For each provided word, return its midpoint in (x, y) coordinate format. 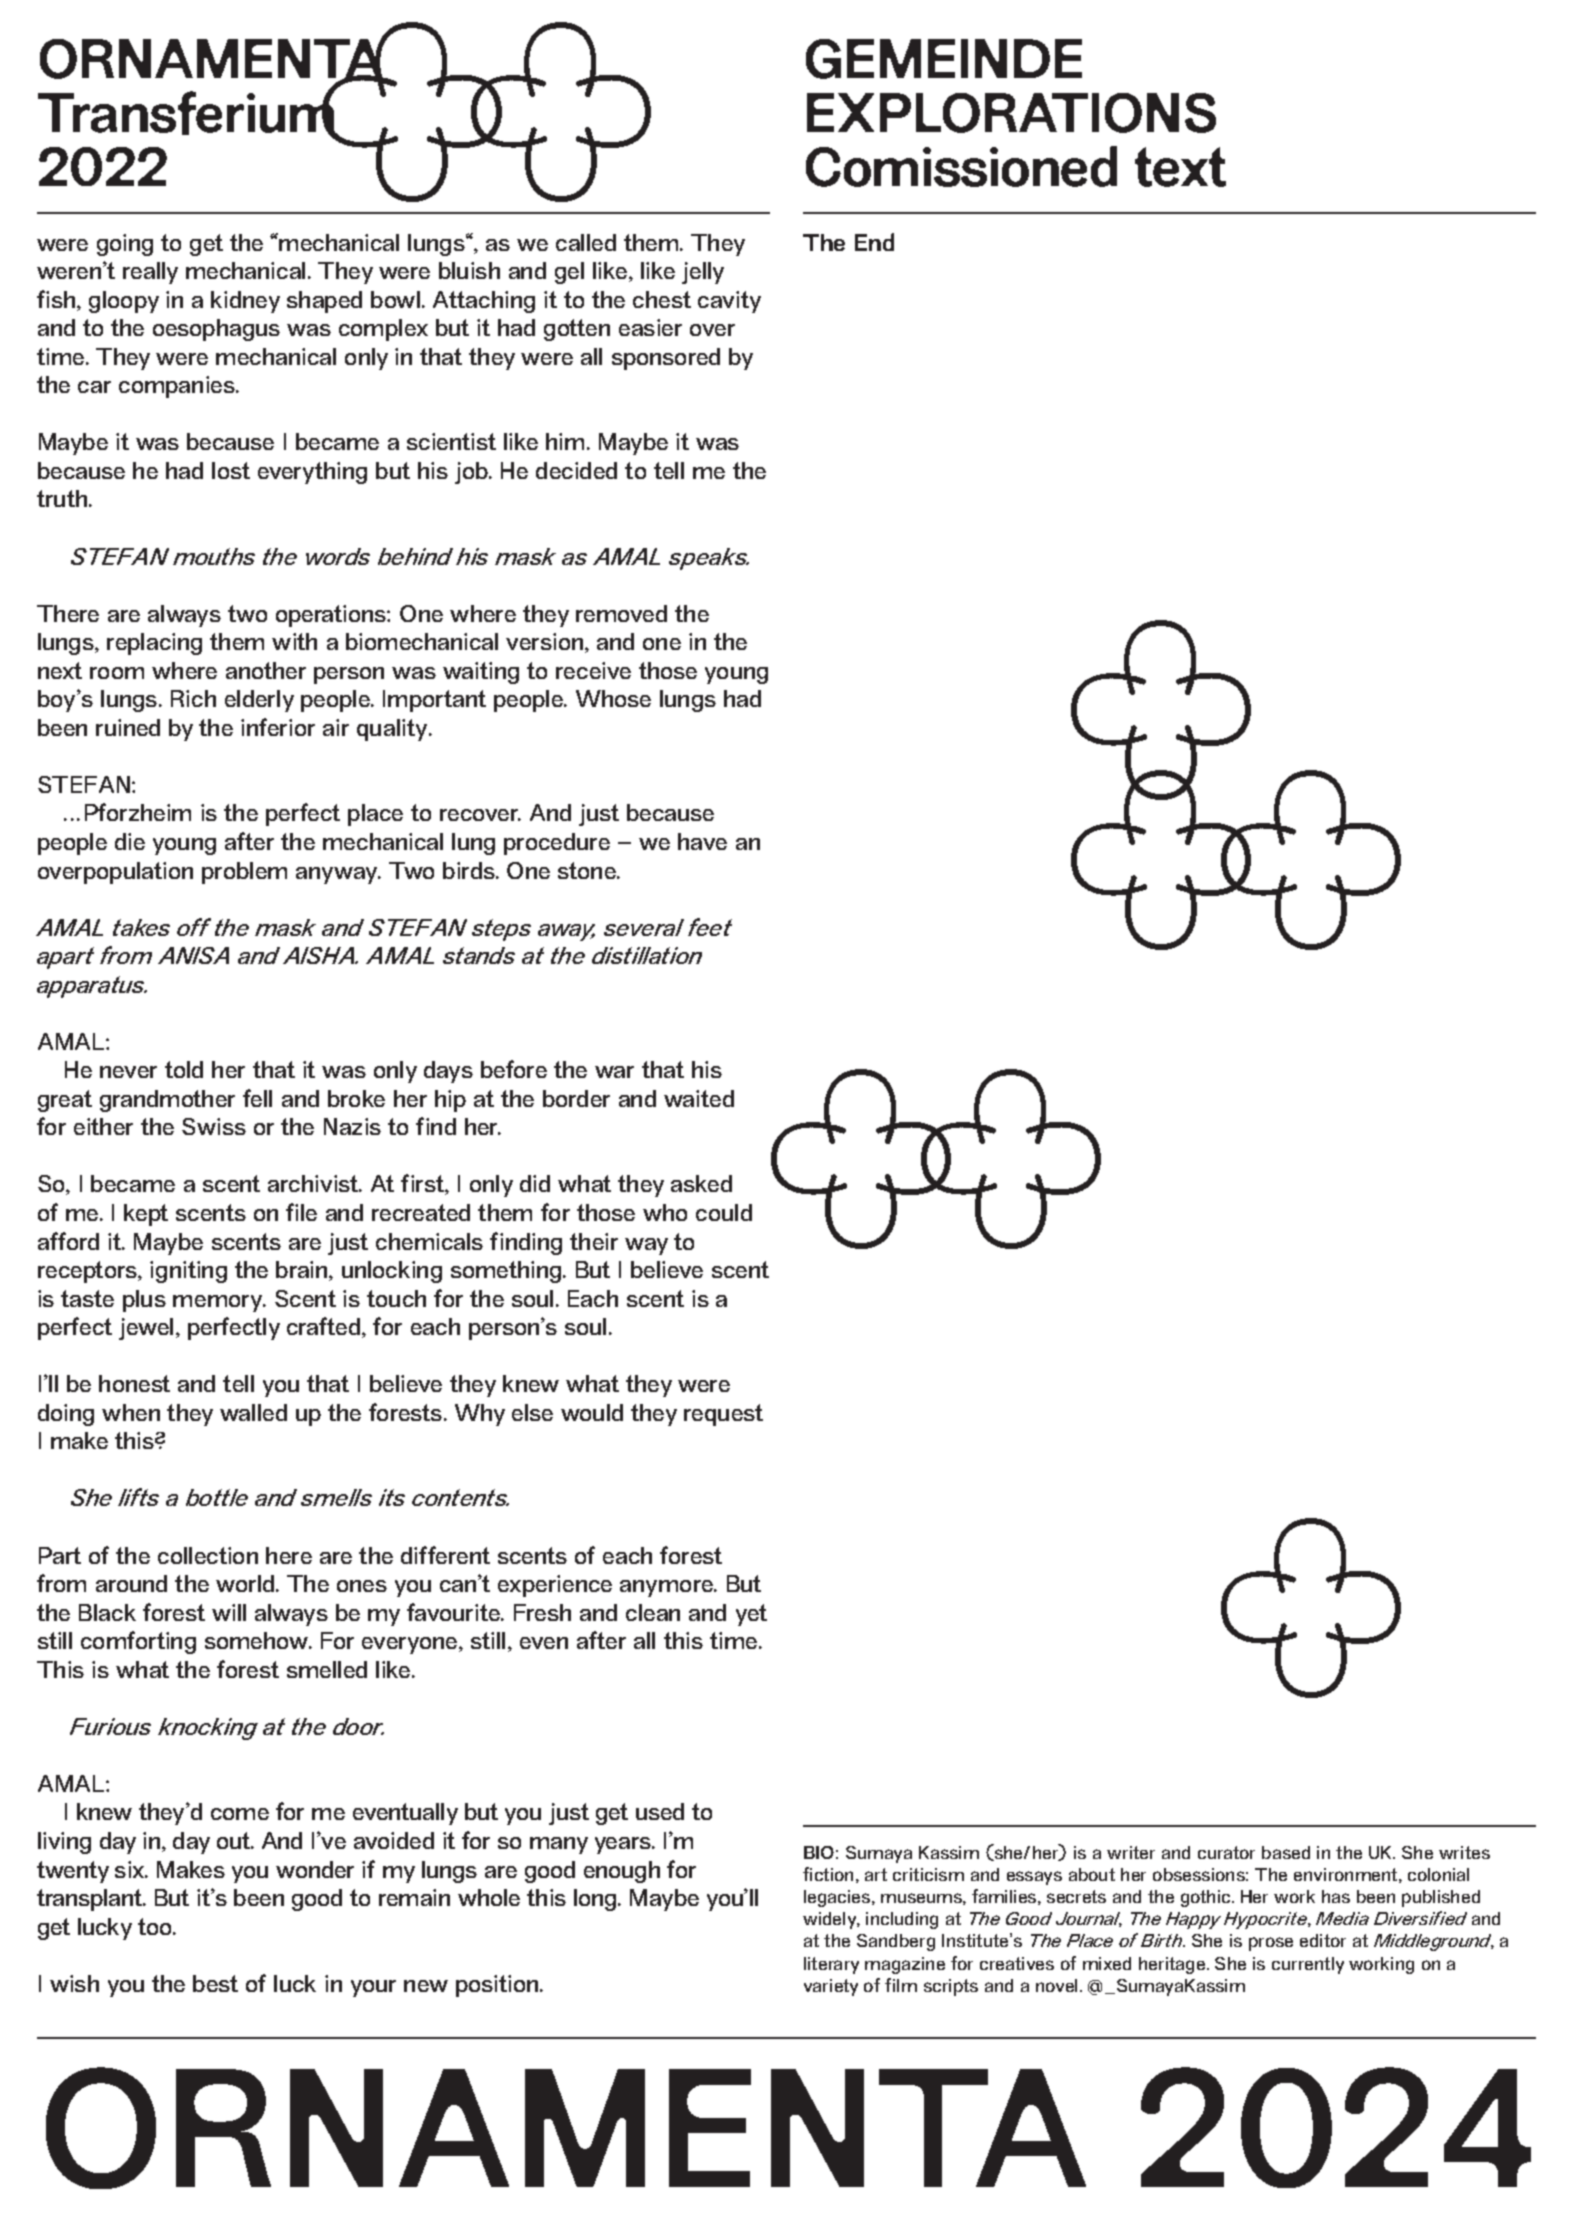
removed (621, 613)
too (156, 1926)
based (1286, 1852)
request (723, 1415)
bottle (217, 1497)
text (1180, 167)
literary (831, 1965)
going (125, 245)
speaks (709, 559)
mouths (214, 556)
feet (710, 927)
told (184, 1069)
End (874, 242)
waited (699, 1098)
